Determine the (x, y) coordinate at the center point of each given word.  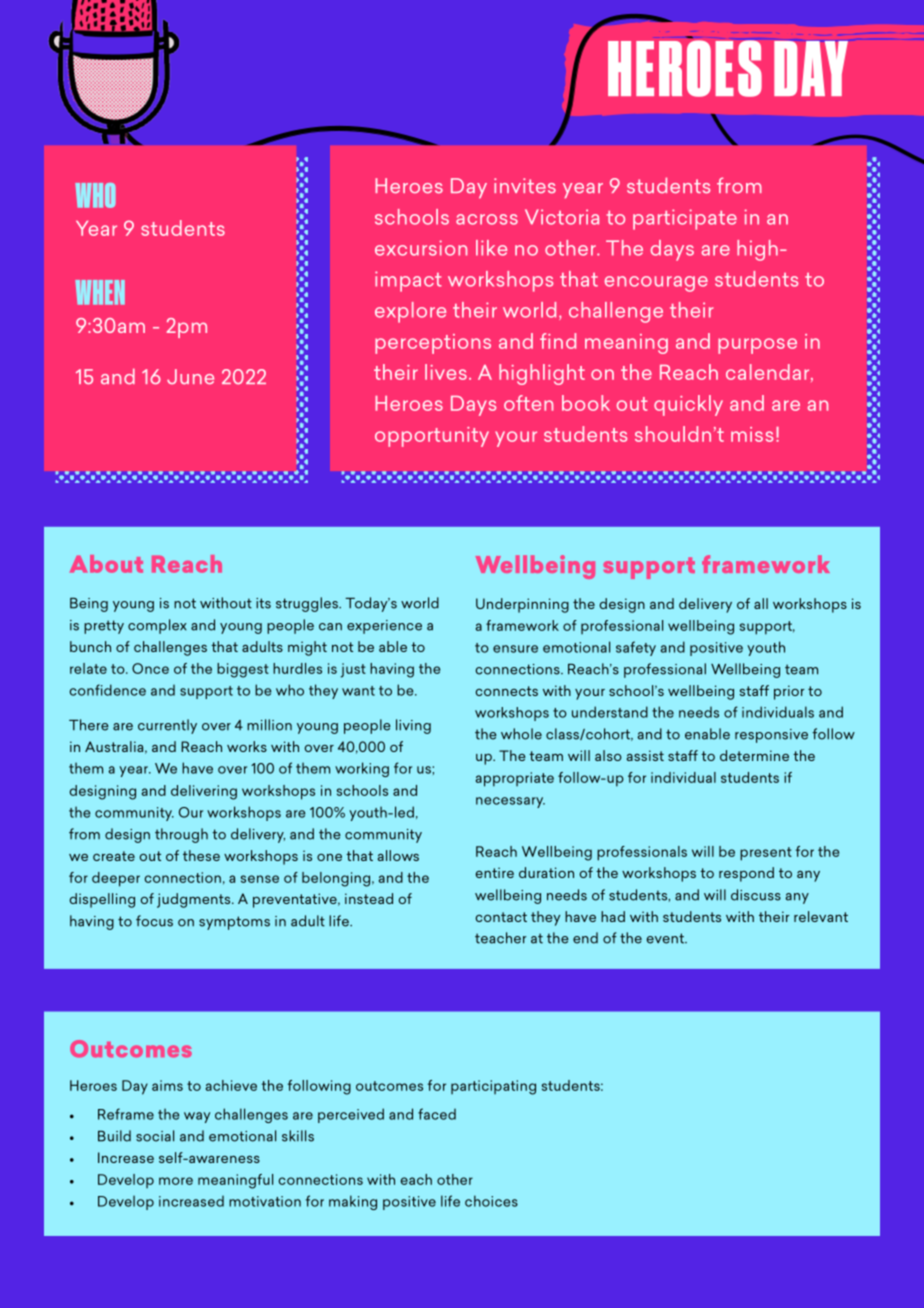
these (201, 855)
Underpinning (522, 605)
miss (752, 434)
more (176, 1181)
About (106, 564)
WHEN (100, 292)
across (487, 219)
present (766, 854)
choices (491, 1201)
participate (685, 219)
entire (495, 872)
